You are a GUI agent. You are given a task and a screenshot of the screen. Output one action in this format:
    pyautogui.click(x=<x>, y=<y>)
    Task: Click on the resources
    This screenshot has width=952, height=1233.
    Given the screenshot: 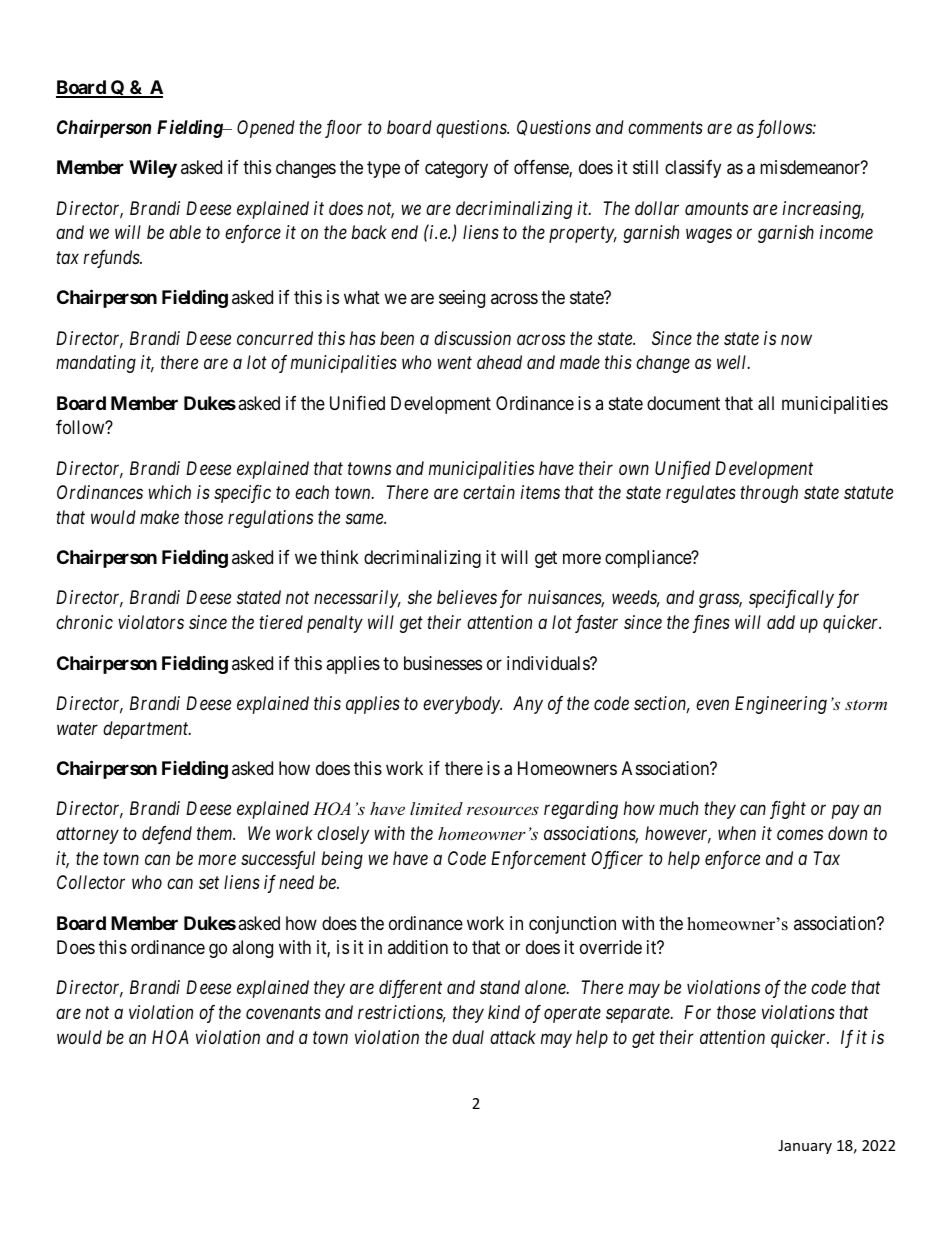 What is the action you would take?
    pyautogui.click(x=503, y=810)
